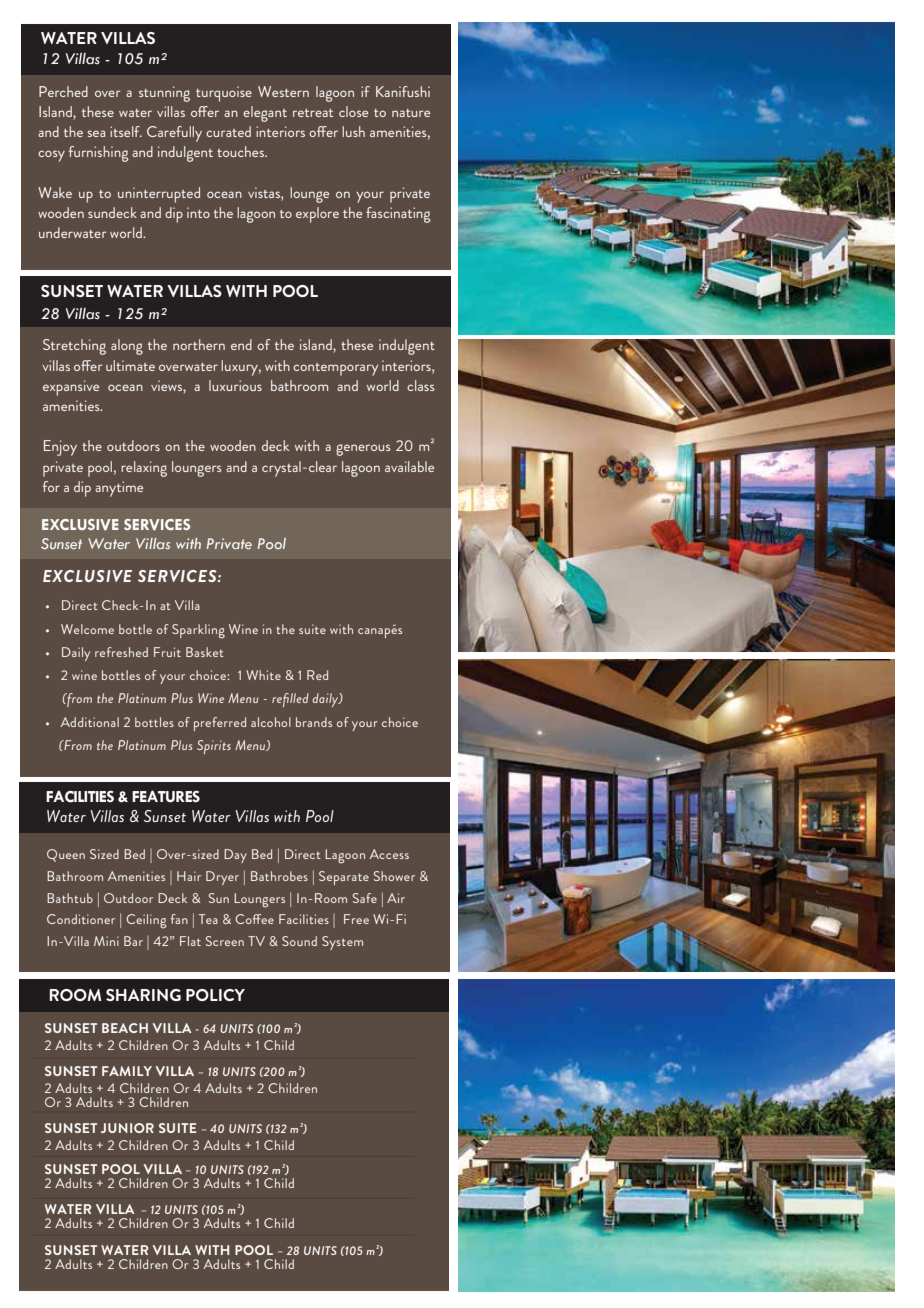 The width and height of the screenshot is (924, 1308). I want to click on Day, so click(235, 856).
